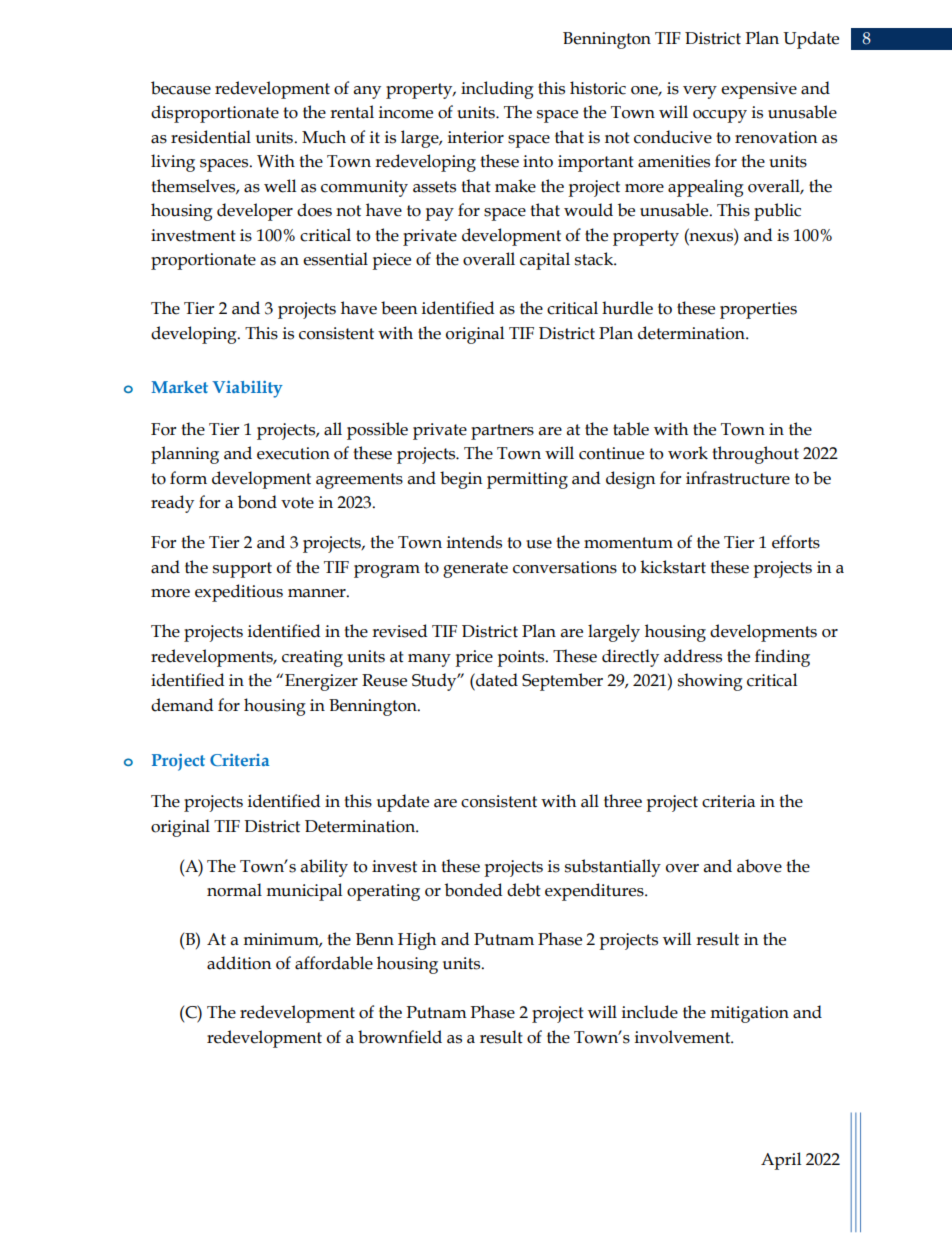 This screenshot has height=1233, width=952. I want to click on above, so click(759, 866).
